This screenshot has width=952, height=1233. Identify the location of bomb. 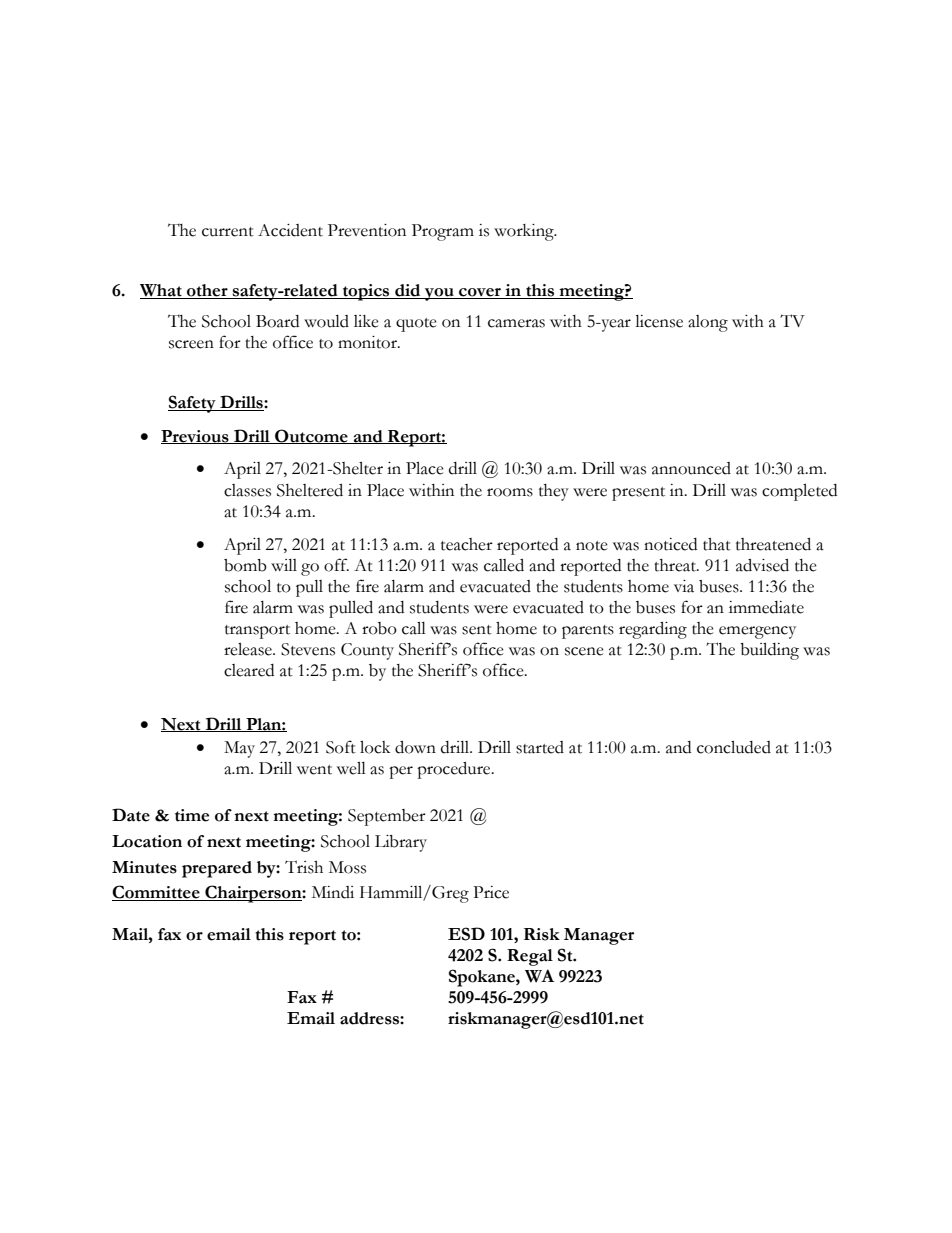
(245, 565).
